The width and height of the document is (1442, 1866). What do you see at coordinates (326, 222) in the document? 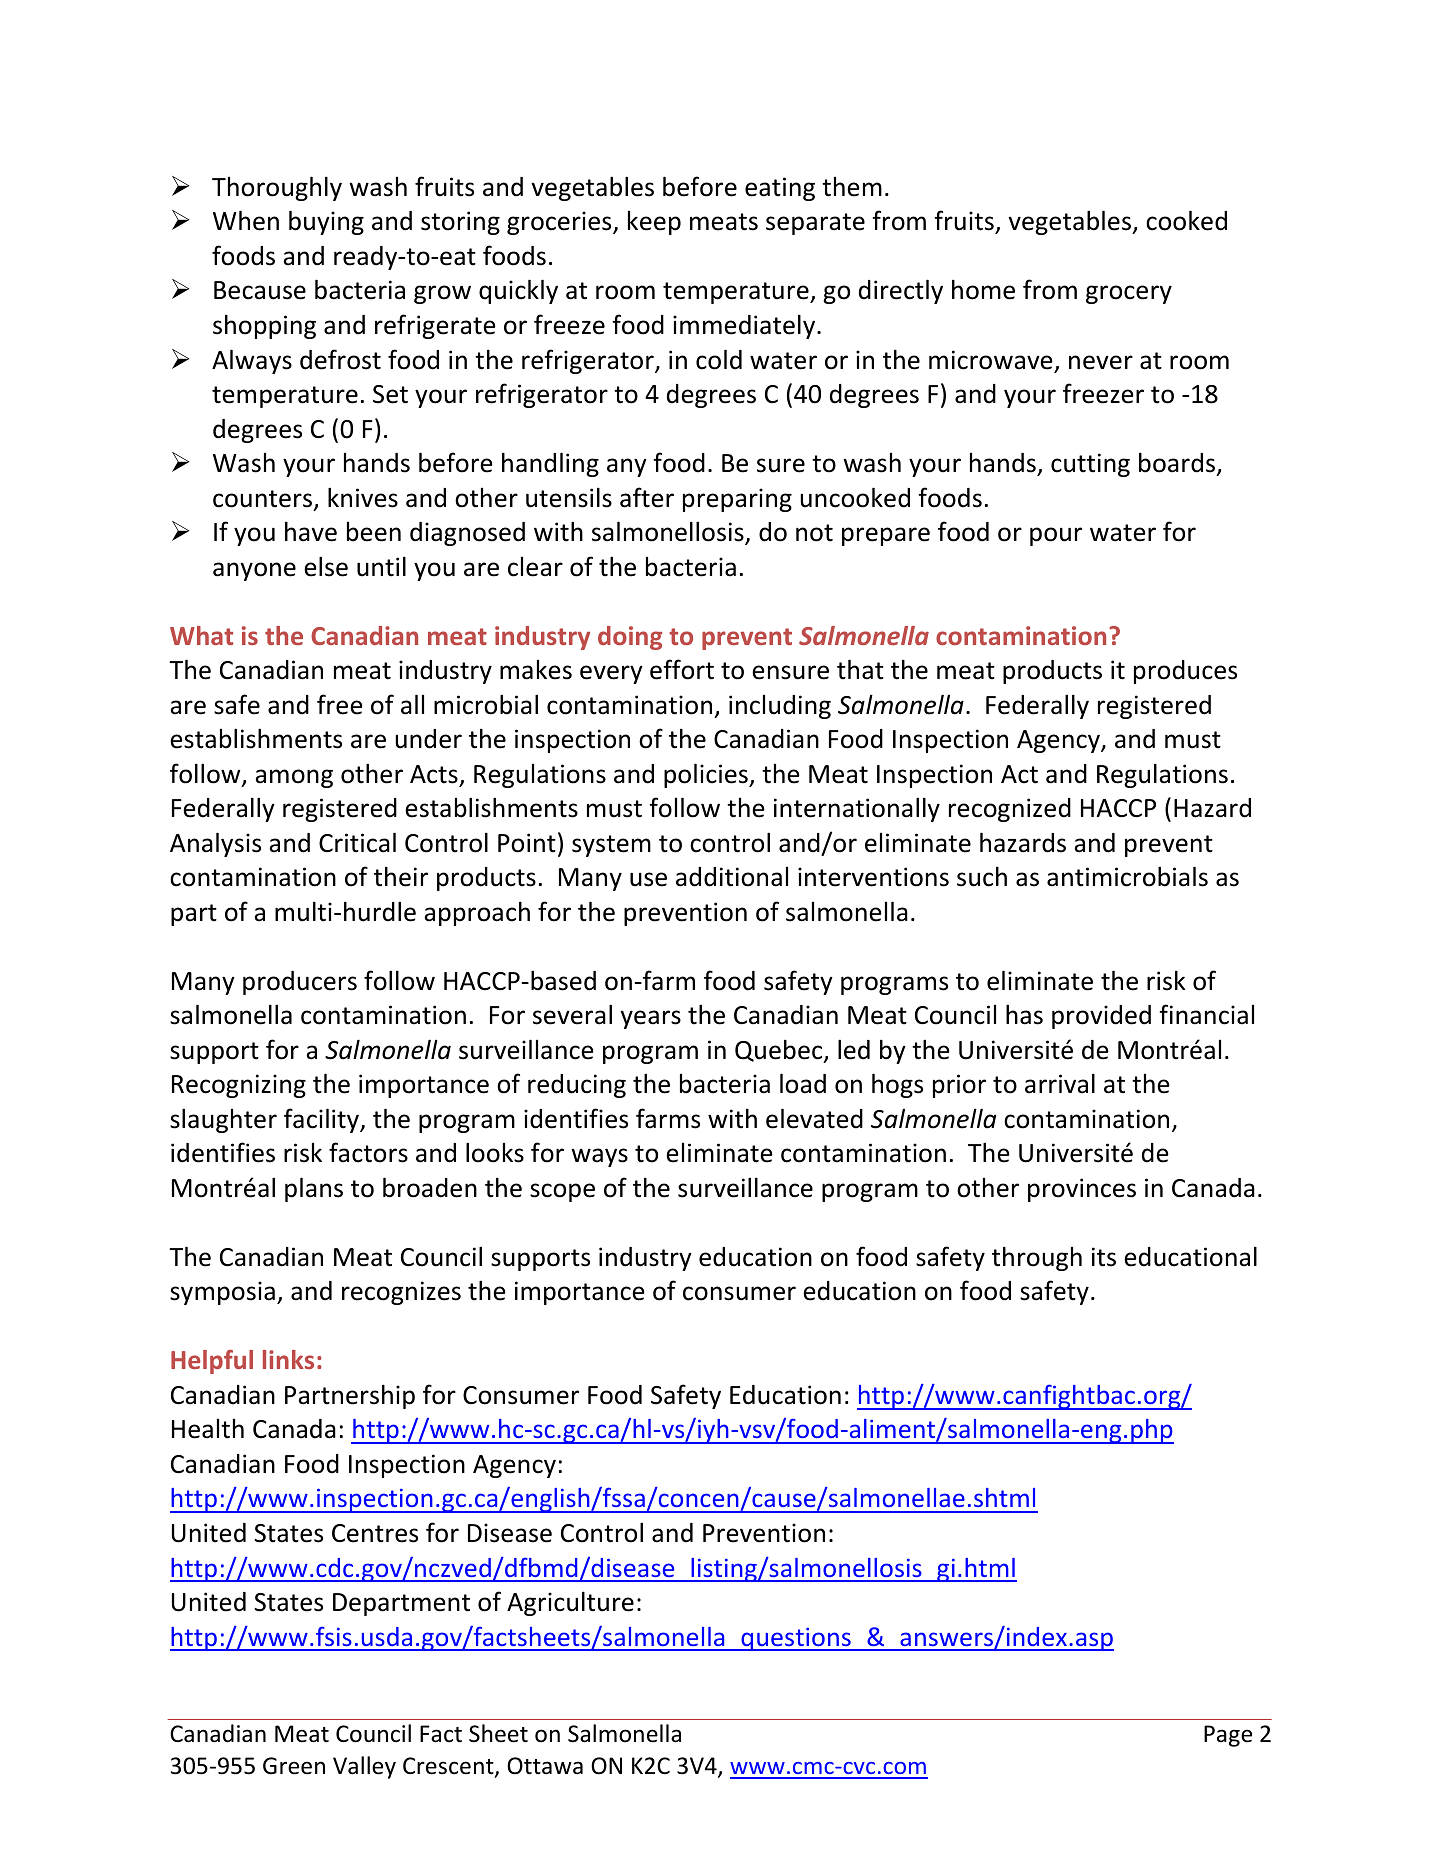
I see `buying` at bounding box center [326, 222].
